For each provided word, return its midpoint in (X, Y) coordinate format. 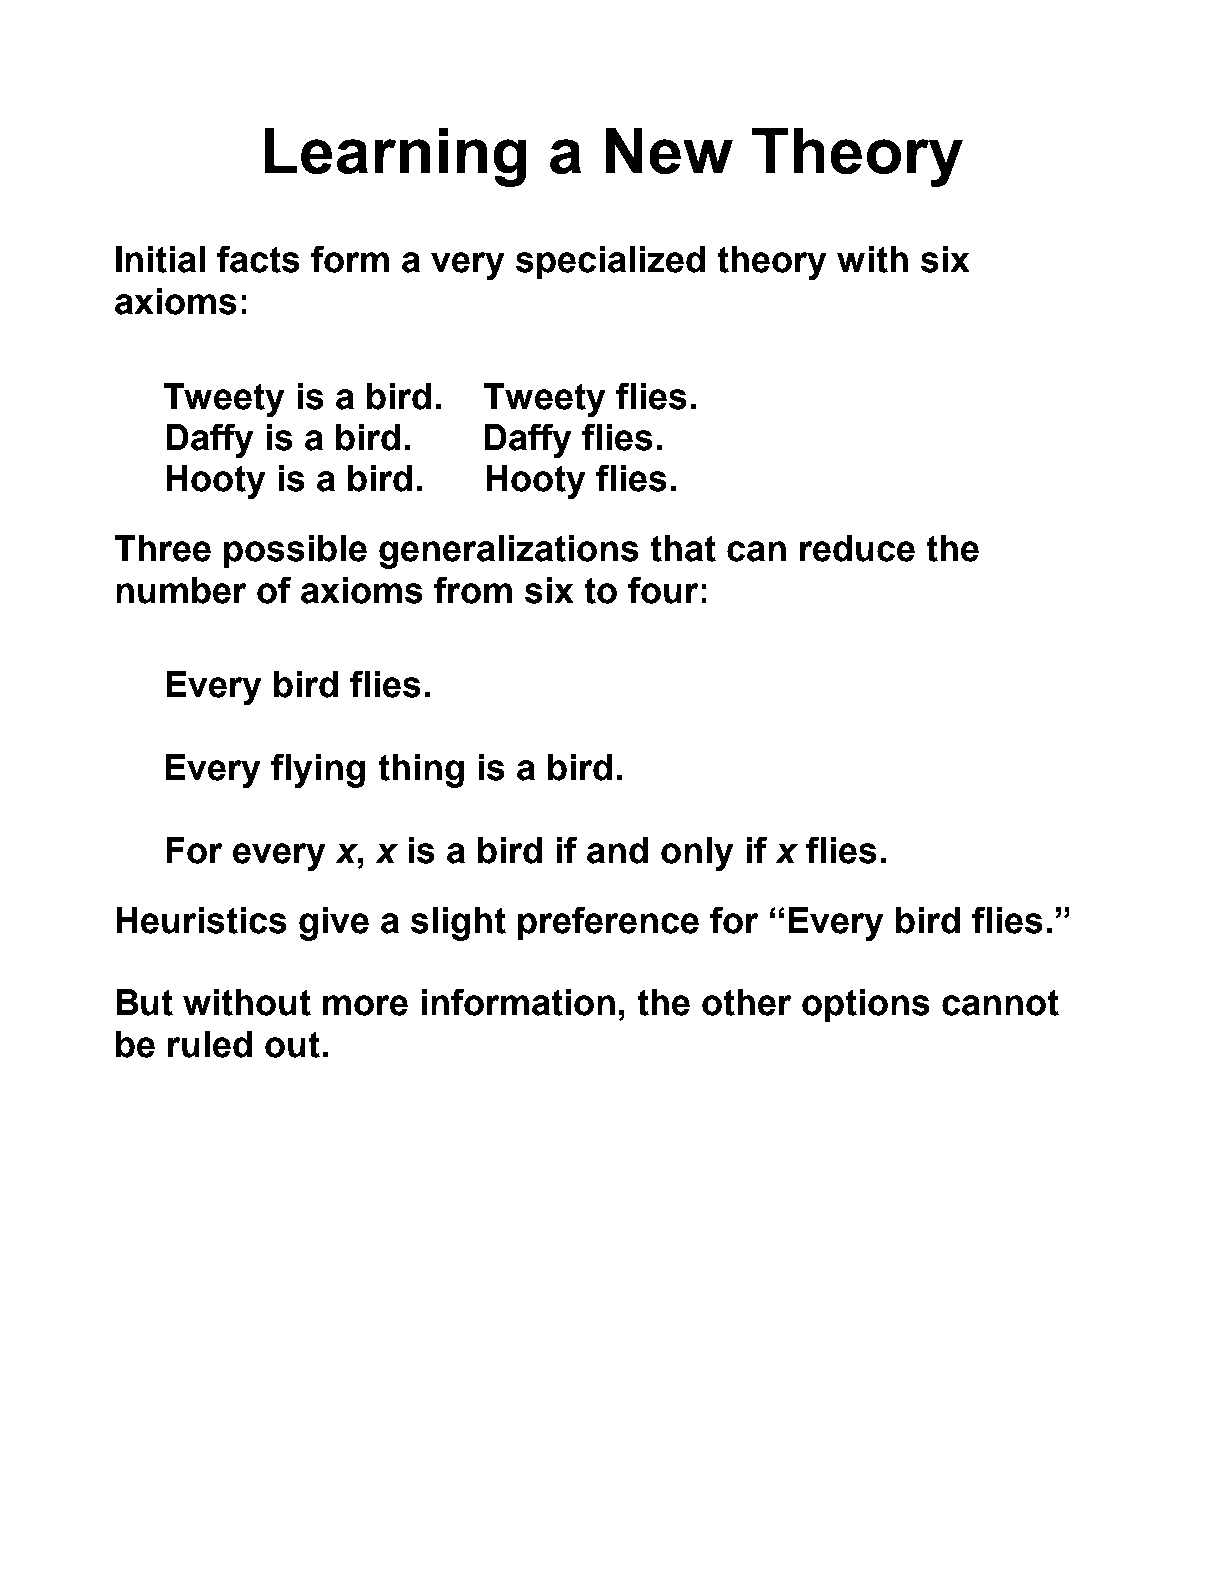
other (746, 1002)
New (669, 151)
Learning (395, 157)
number (181, 590)
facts (258, 259)
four (663, 590)
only (697, 854)
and (617, 850)
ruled (210, 1044)
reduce (857, 548)
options (865, 1005)
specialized (610, 262)
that (683, 548)
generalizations (508, 552)
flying (318, 771)
